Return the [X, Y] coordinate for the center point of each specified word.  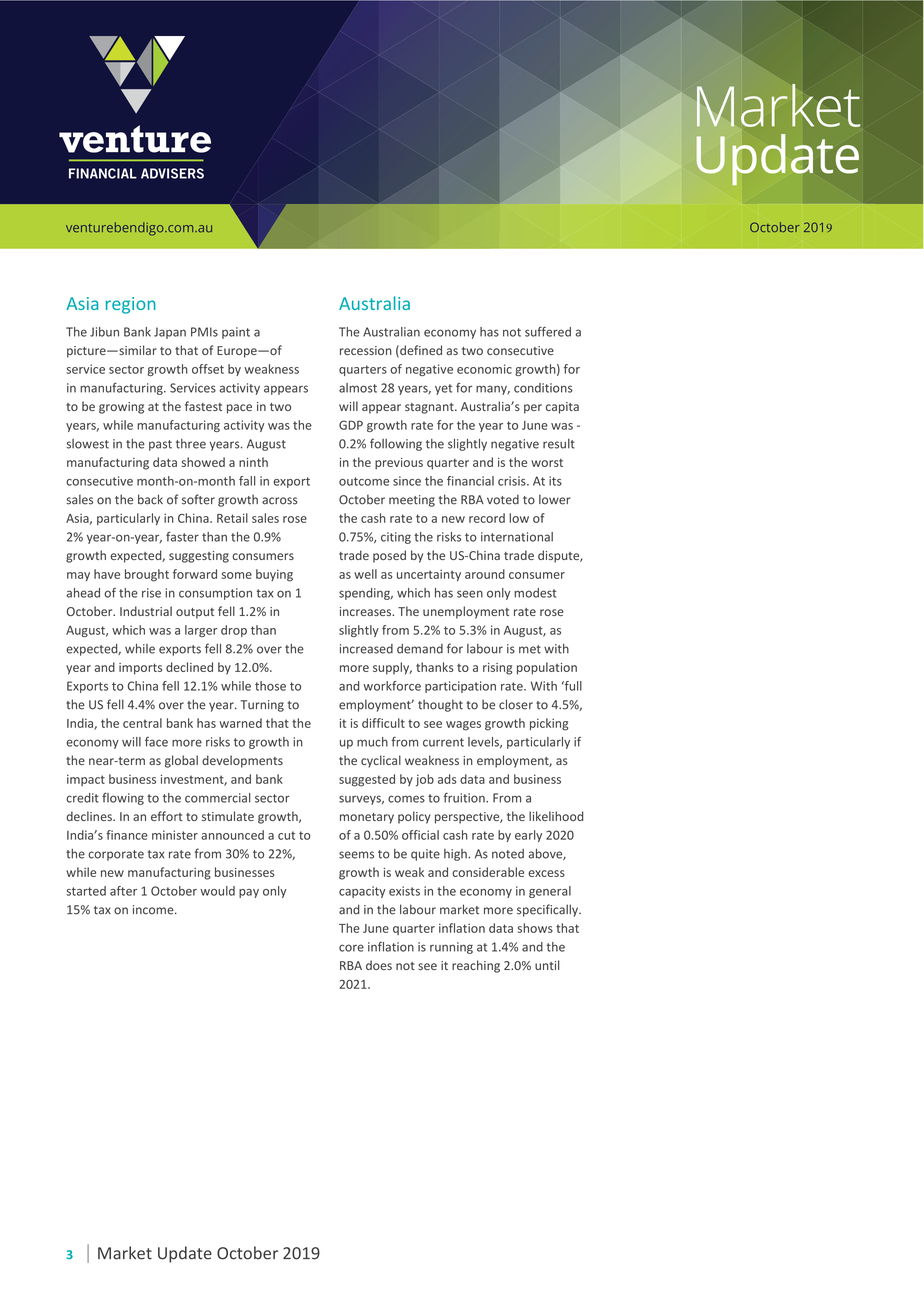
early [528, 836]
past [160, 445]
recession [366, 350]
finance [127, 835]
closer [516, 704]
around [485, 574]
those [270, 686]
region [131, 305]
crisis [513, 481]
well [365, 574]
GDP [351, 425]
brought [147, 575]
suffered [548, 332]
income [154, 910]
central [142, 723]
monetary [367, 818]
